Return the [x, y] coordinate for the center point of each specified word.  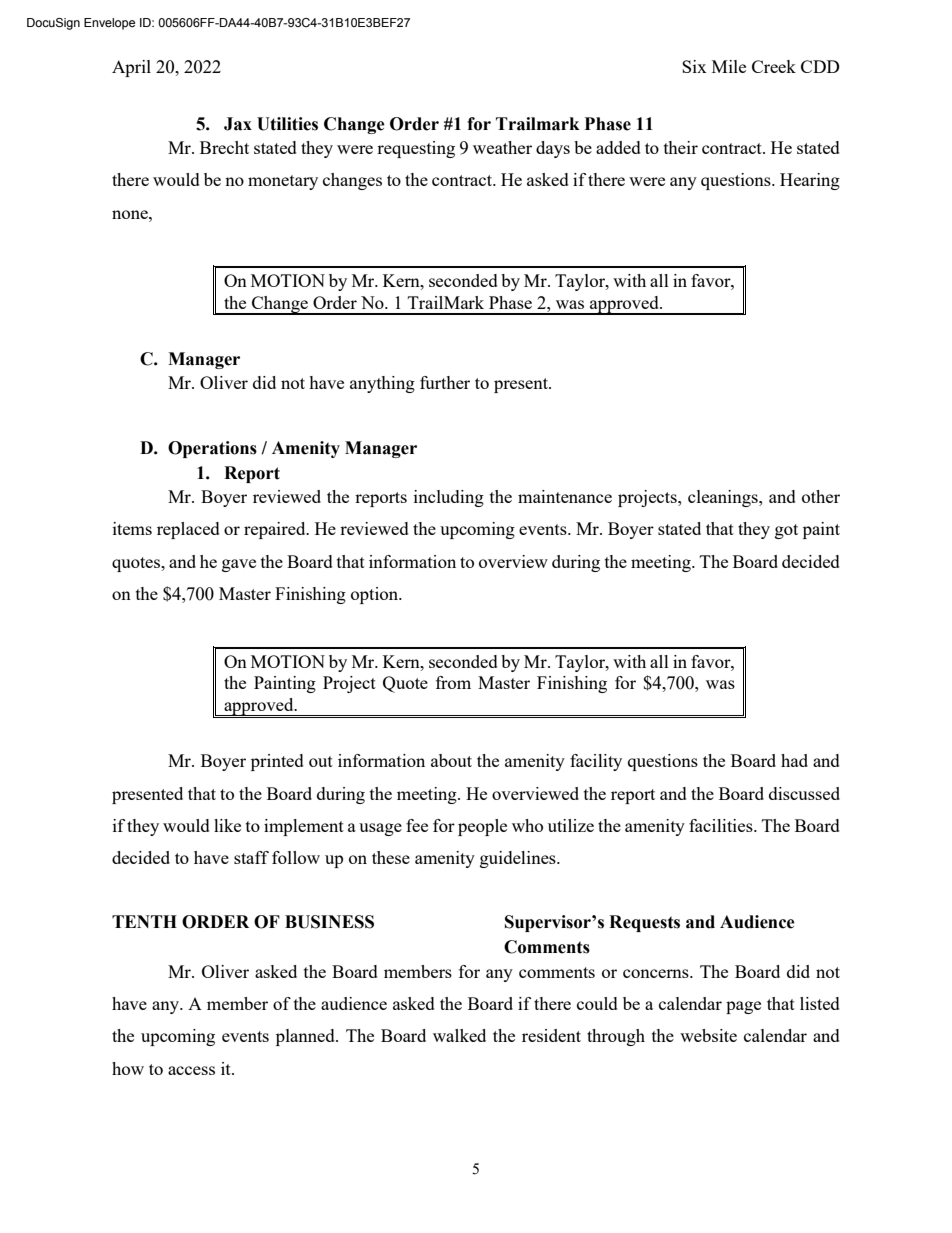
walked [459, 1035]
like [227, 825]
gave [239, 565]
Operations [212, 449]
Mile [729, 66]
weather [502, 147]
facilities [722, 825]
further [445, 382]
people [482, 827]
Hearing [810, 181]
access [191, 1070]
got [786, 531]
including [449, 498]
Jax [238, 124]
